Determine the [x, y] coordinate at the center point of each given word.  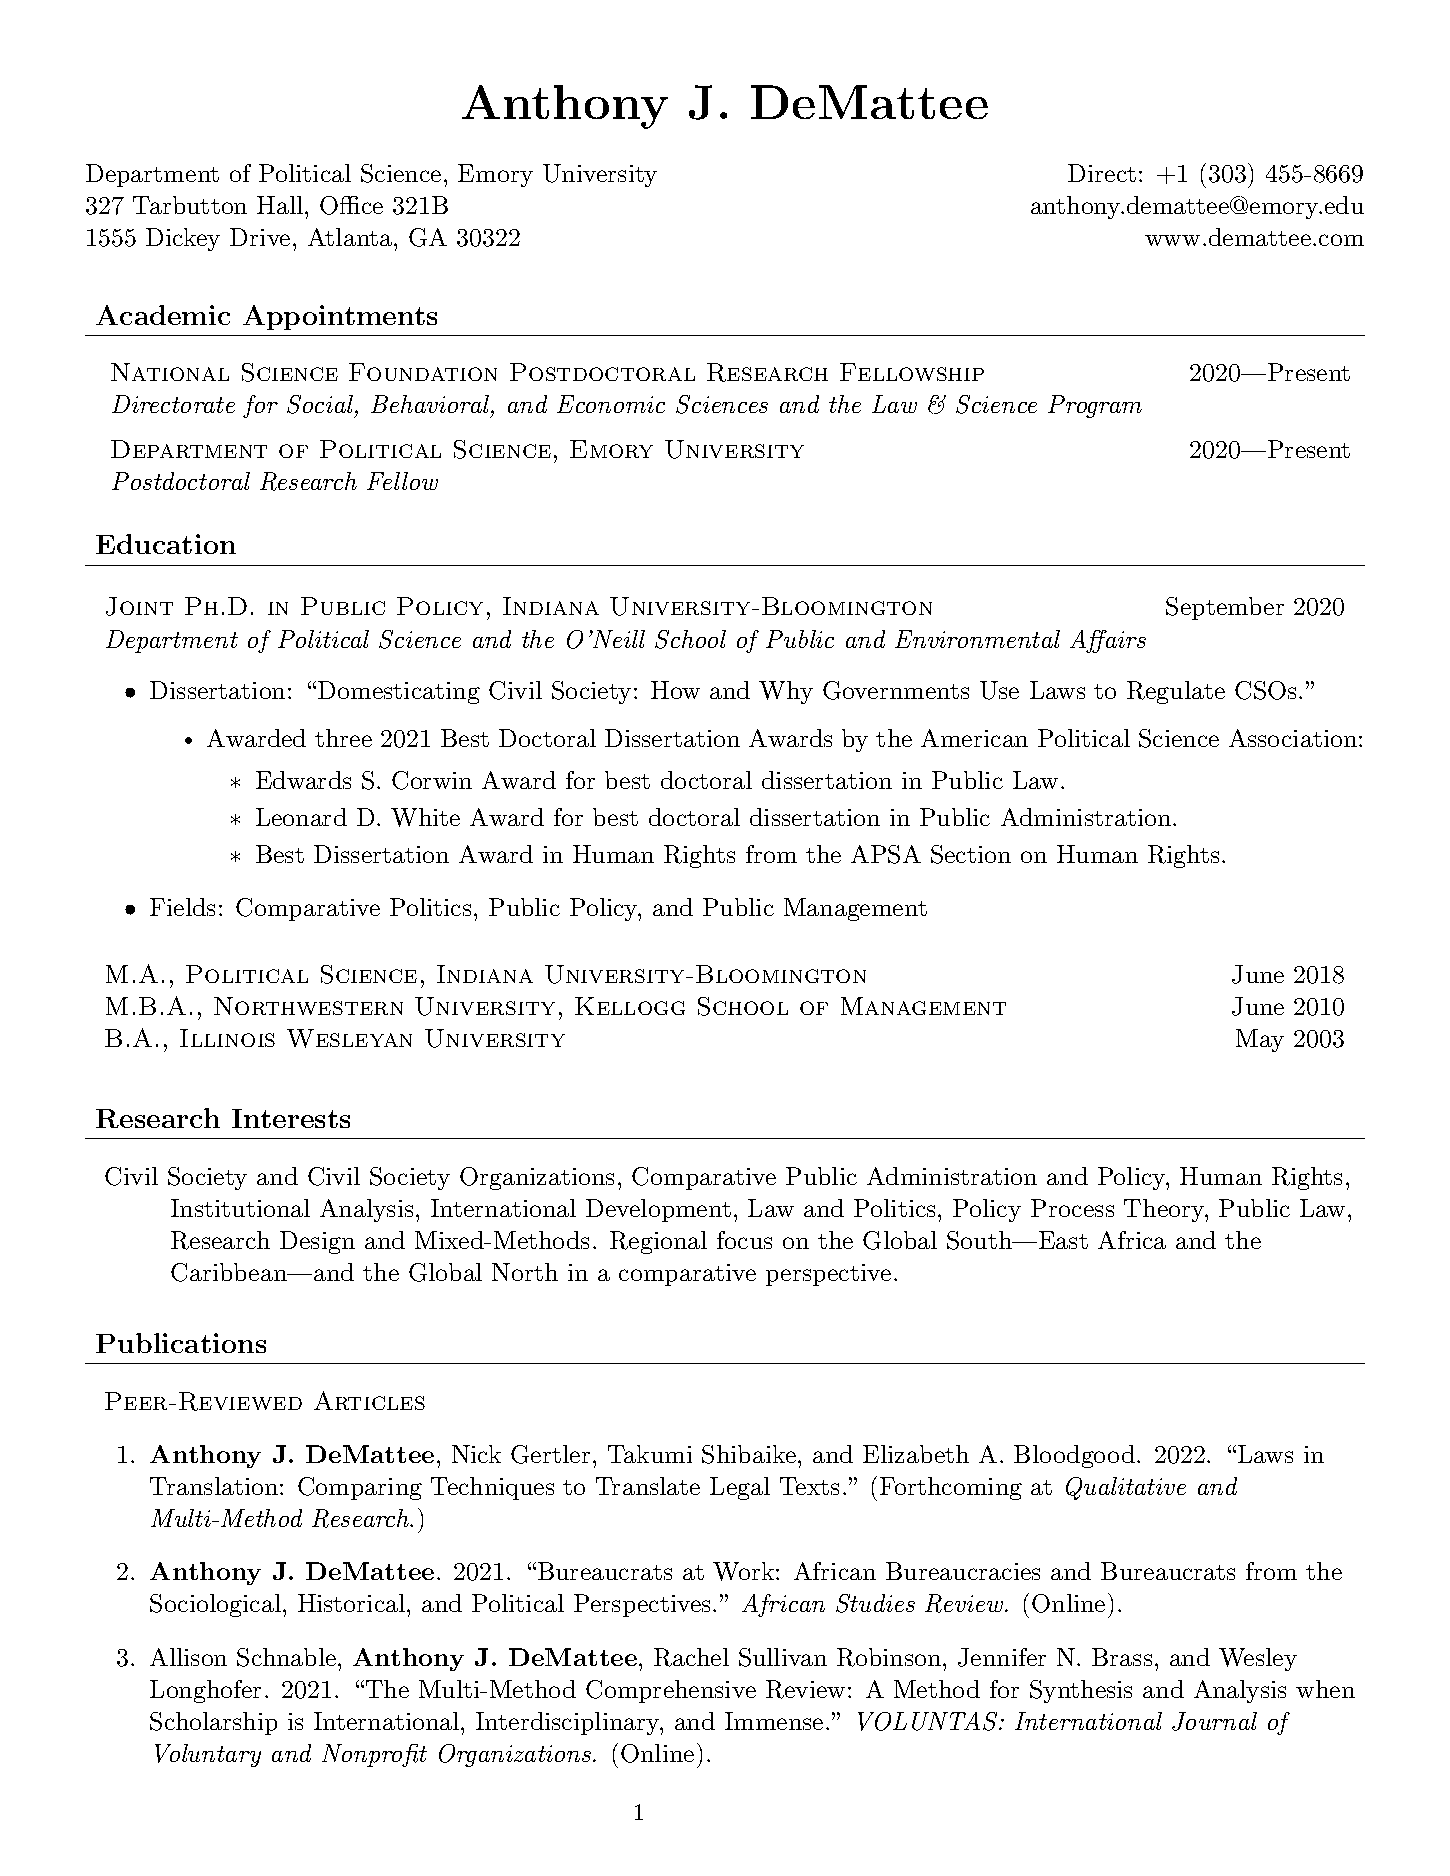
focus [744, 1240]
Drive [260, 237]
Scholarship [213, 1723]
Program [1095, 406]
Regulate [1176, 692]
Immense [774, 1721]
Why [786, 692]
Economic [611, 404]
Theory [1165, 1210]
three [343, 738]
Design [317, 1242]
